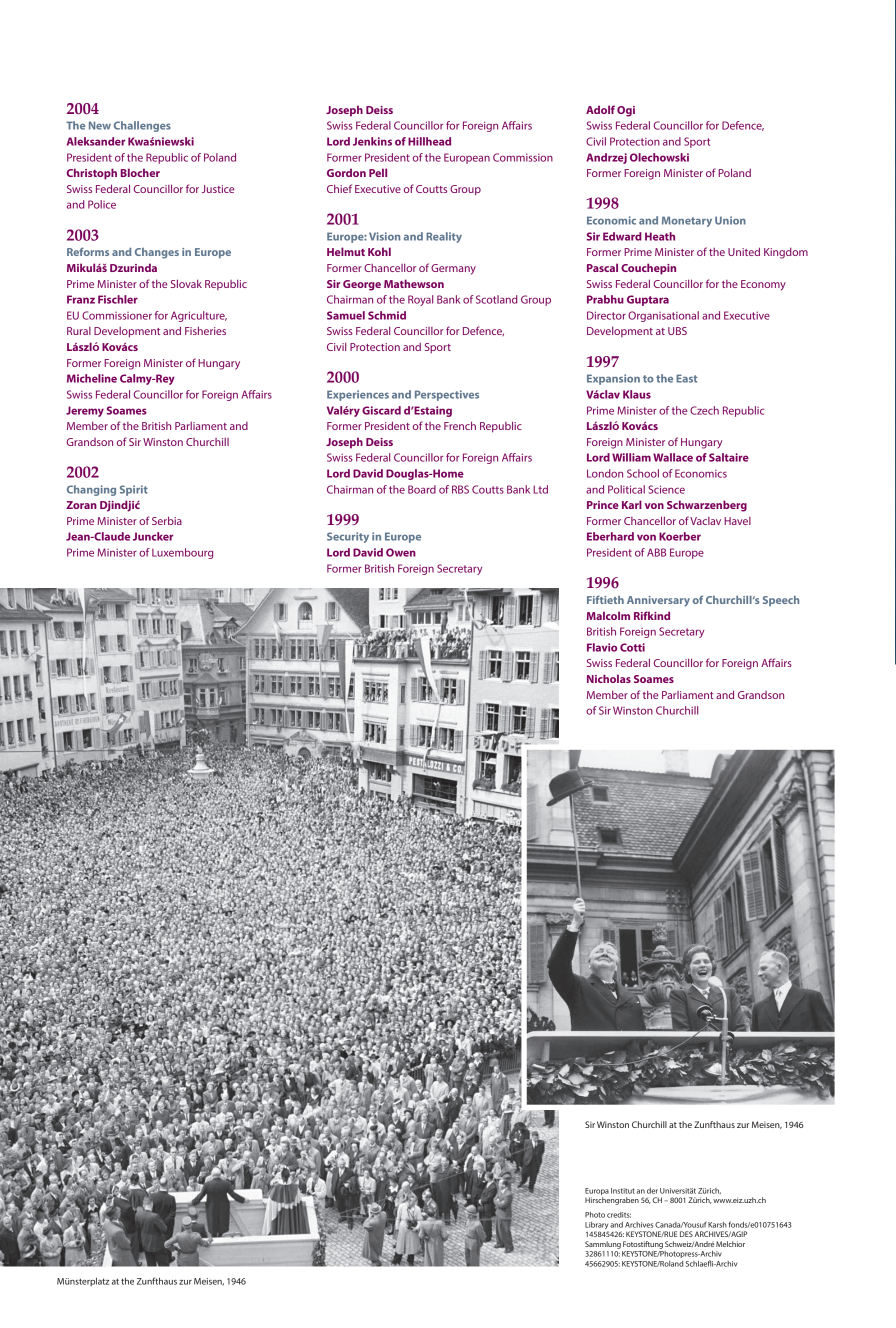 This screenshot has height=1328, width=896. Describe the element at coordinates (142, 126) in the screenshot. I see `Challenges` at that location.
